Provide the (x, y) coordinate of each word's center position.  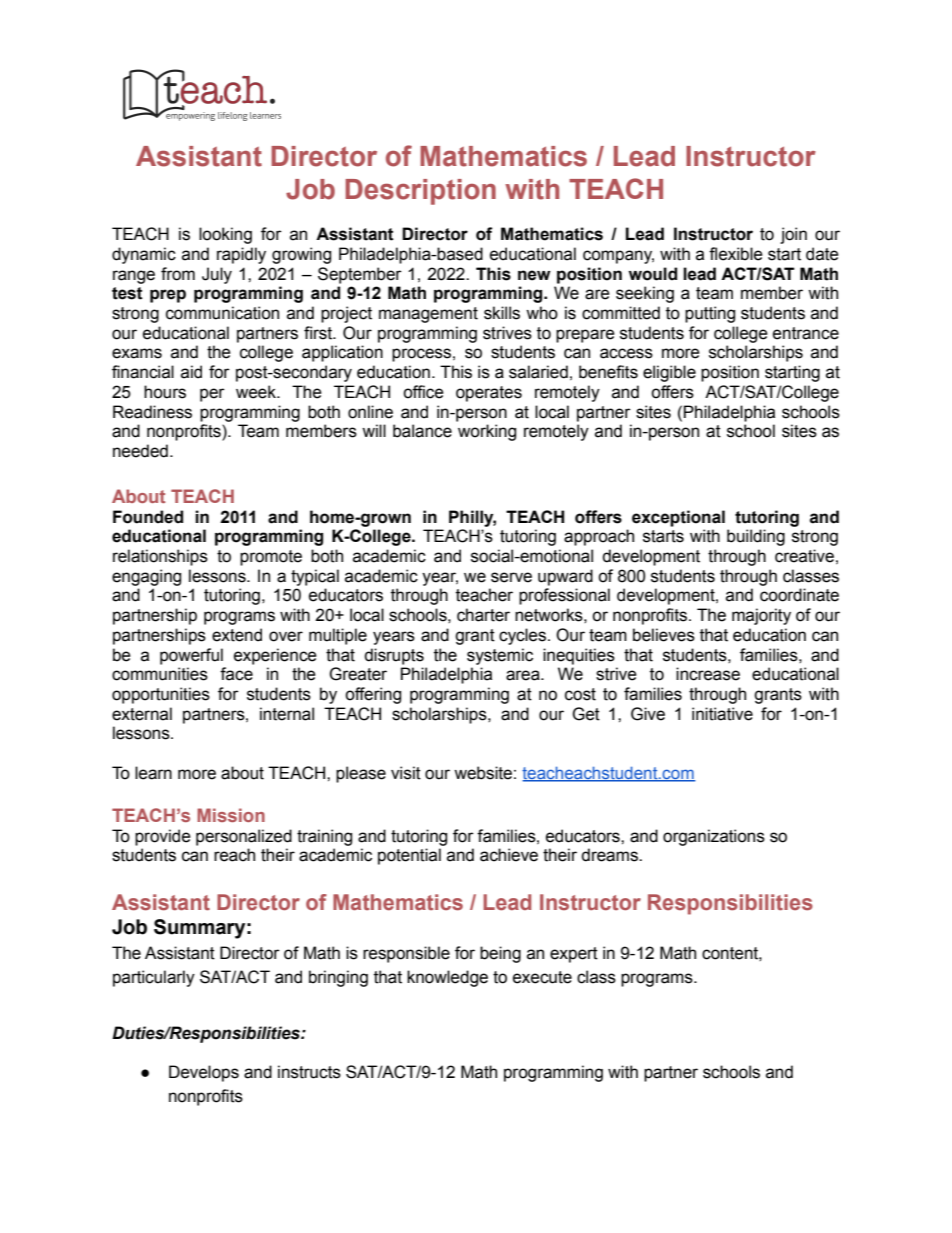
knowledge (447, 978)
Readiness (152, 412)
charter (483, 615)
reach (234, 855)
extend (237, 635)
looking (225, 235)
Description (420, 192)
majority (761, 616)
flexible (736, 254)
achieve (509, 855)
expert (574, 955)
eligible (669, 373)
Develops (204, 1073)
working (487, 432)
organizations (714, 837)
